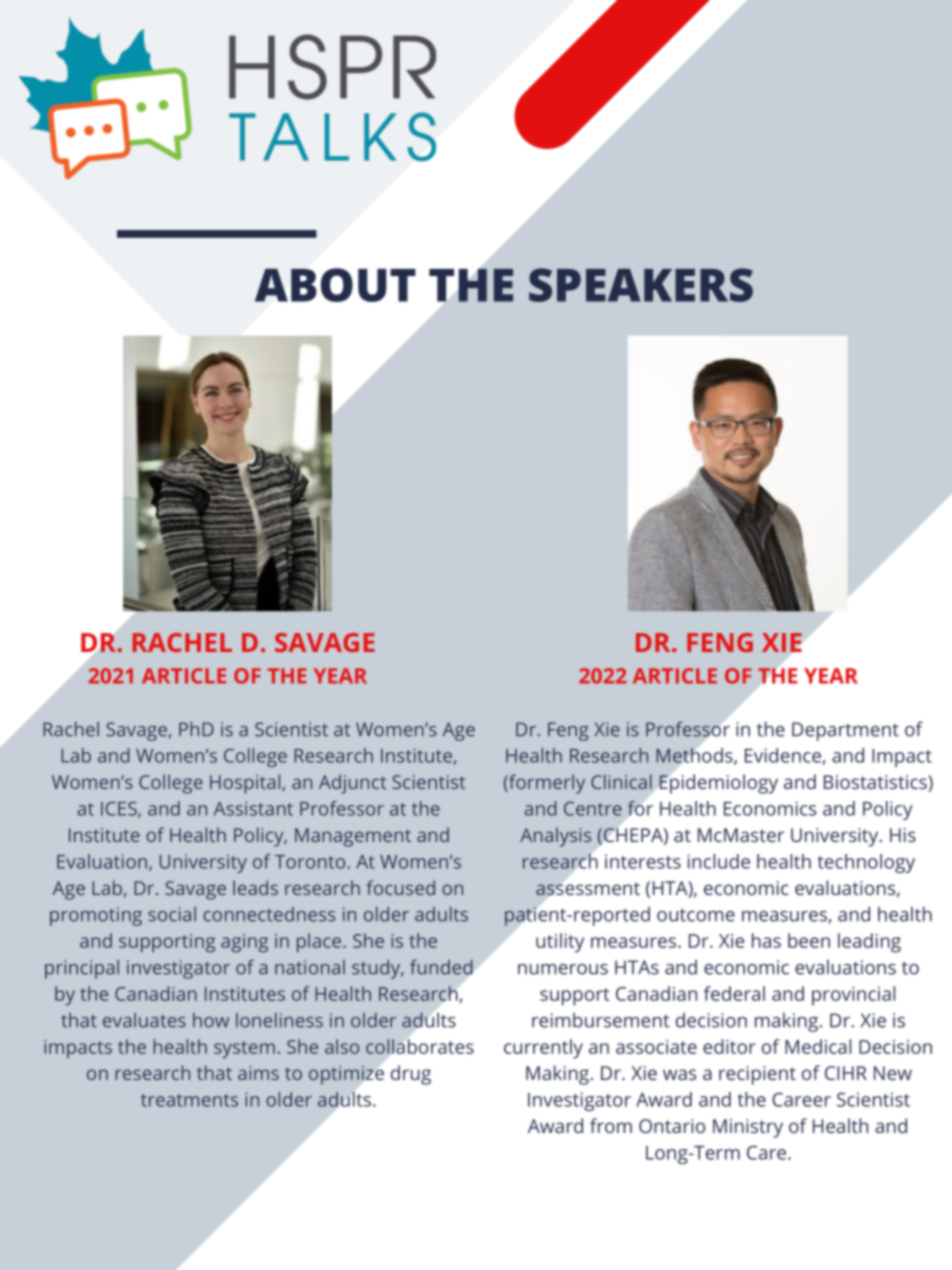  Describe the element at coordinates (845, 731) in the page. I see `Department` at that location.
